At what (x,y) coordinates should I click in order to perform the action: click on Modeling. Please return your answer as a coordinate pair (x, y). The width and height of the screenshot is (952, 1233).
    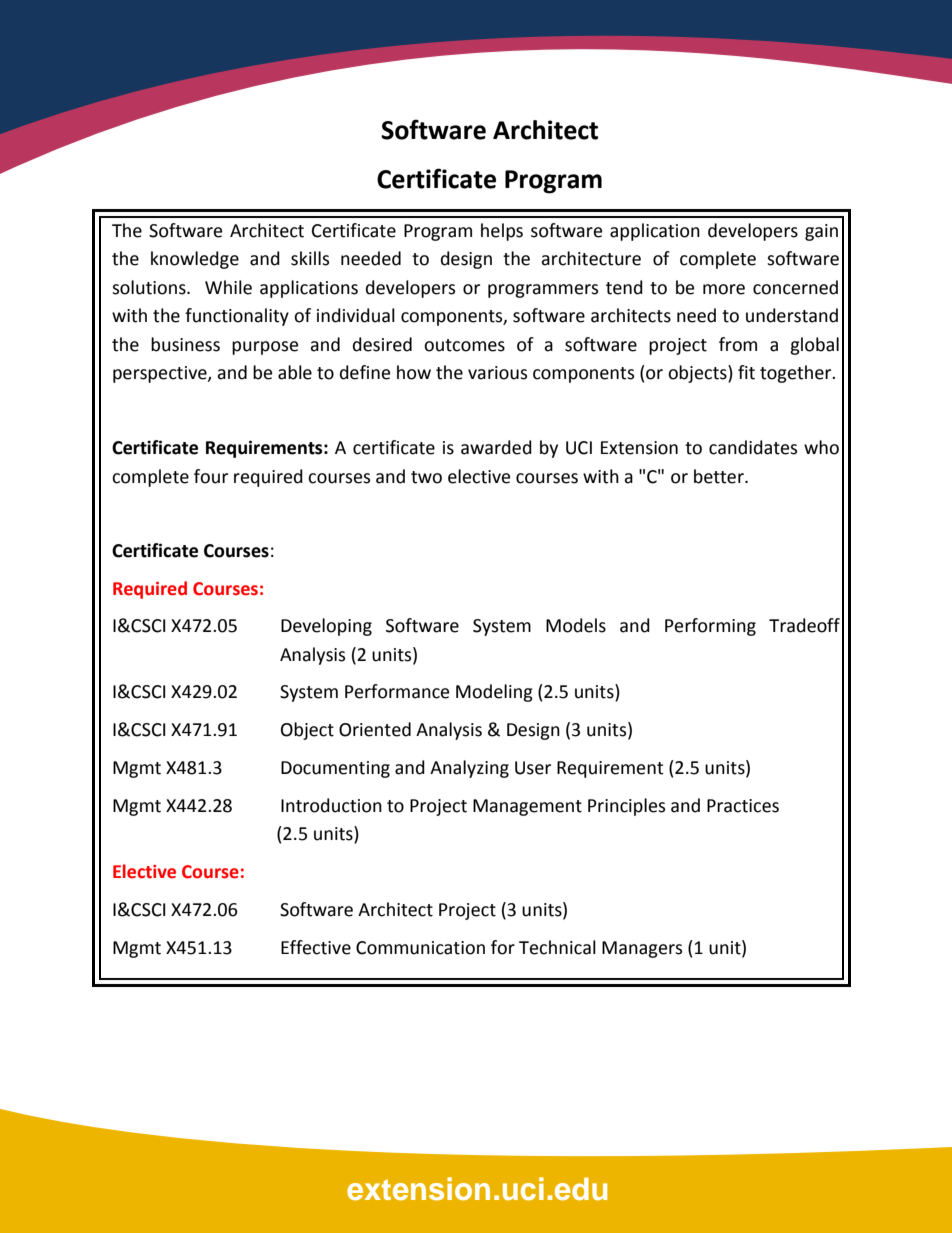
    Looking at the image, I should click on (494, 693).
